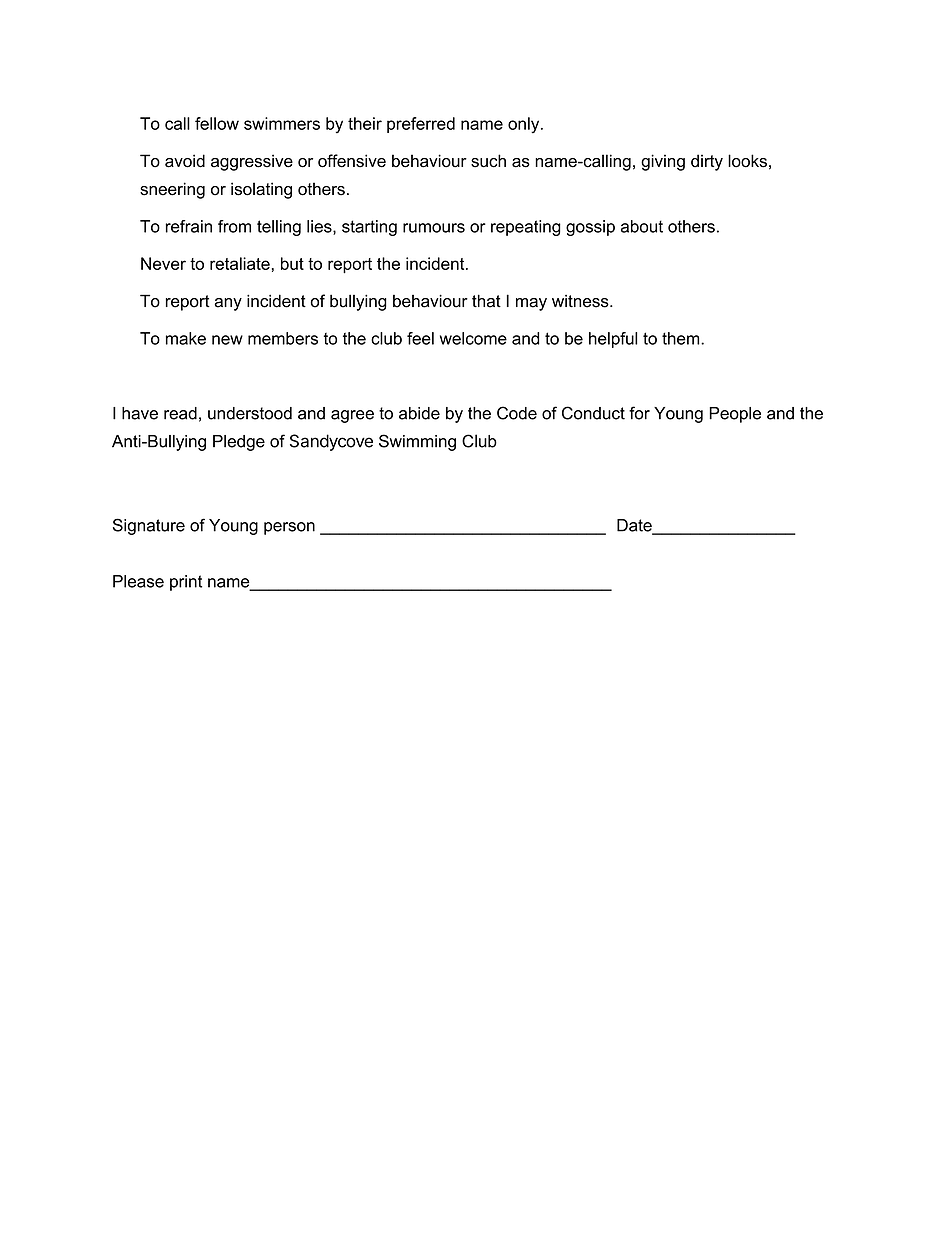 The height and width of the image is (1233, 952). Describe the element at coordinates (419, 413) in the image. I see `abide` at that location.
